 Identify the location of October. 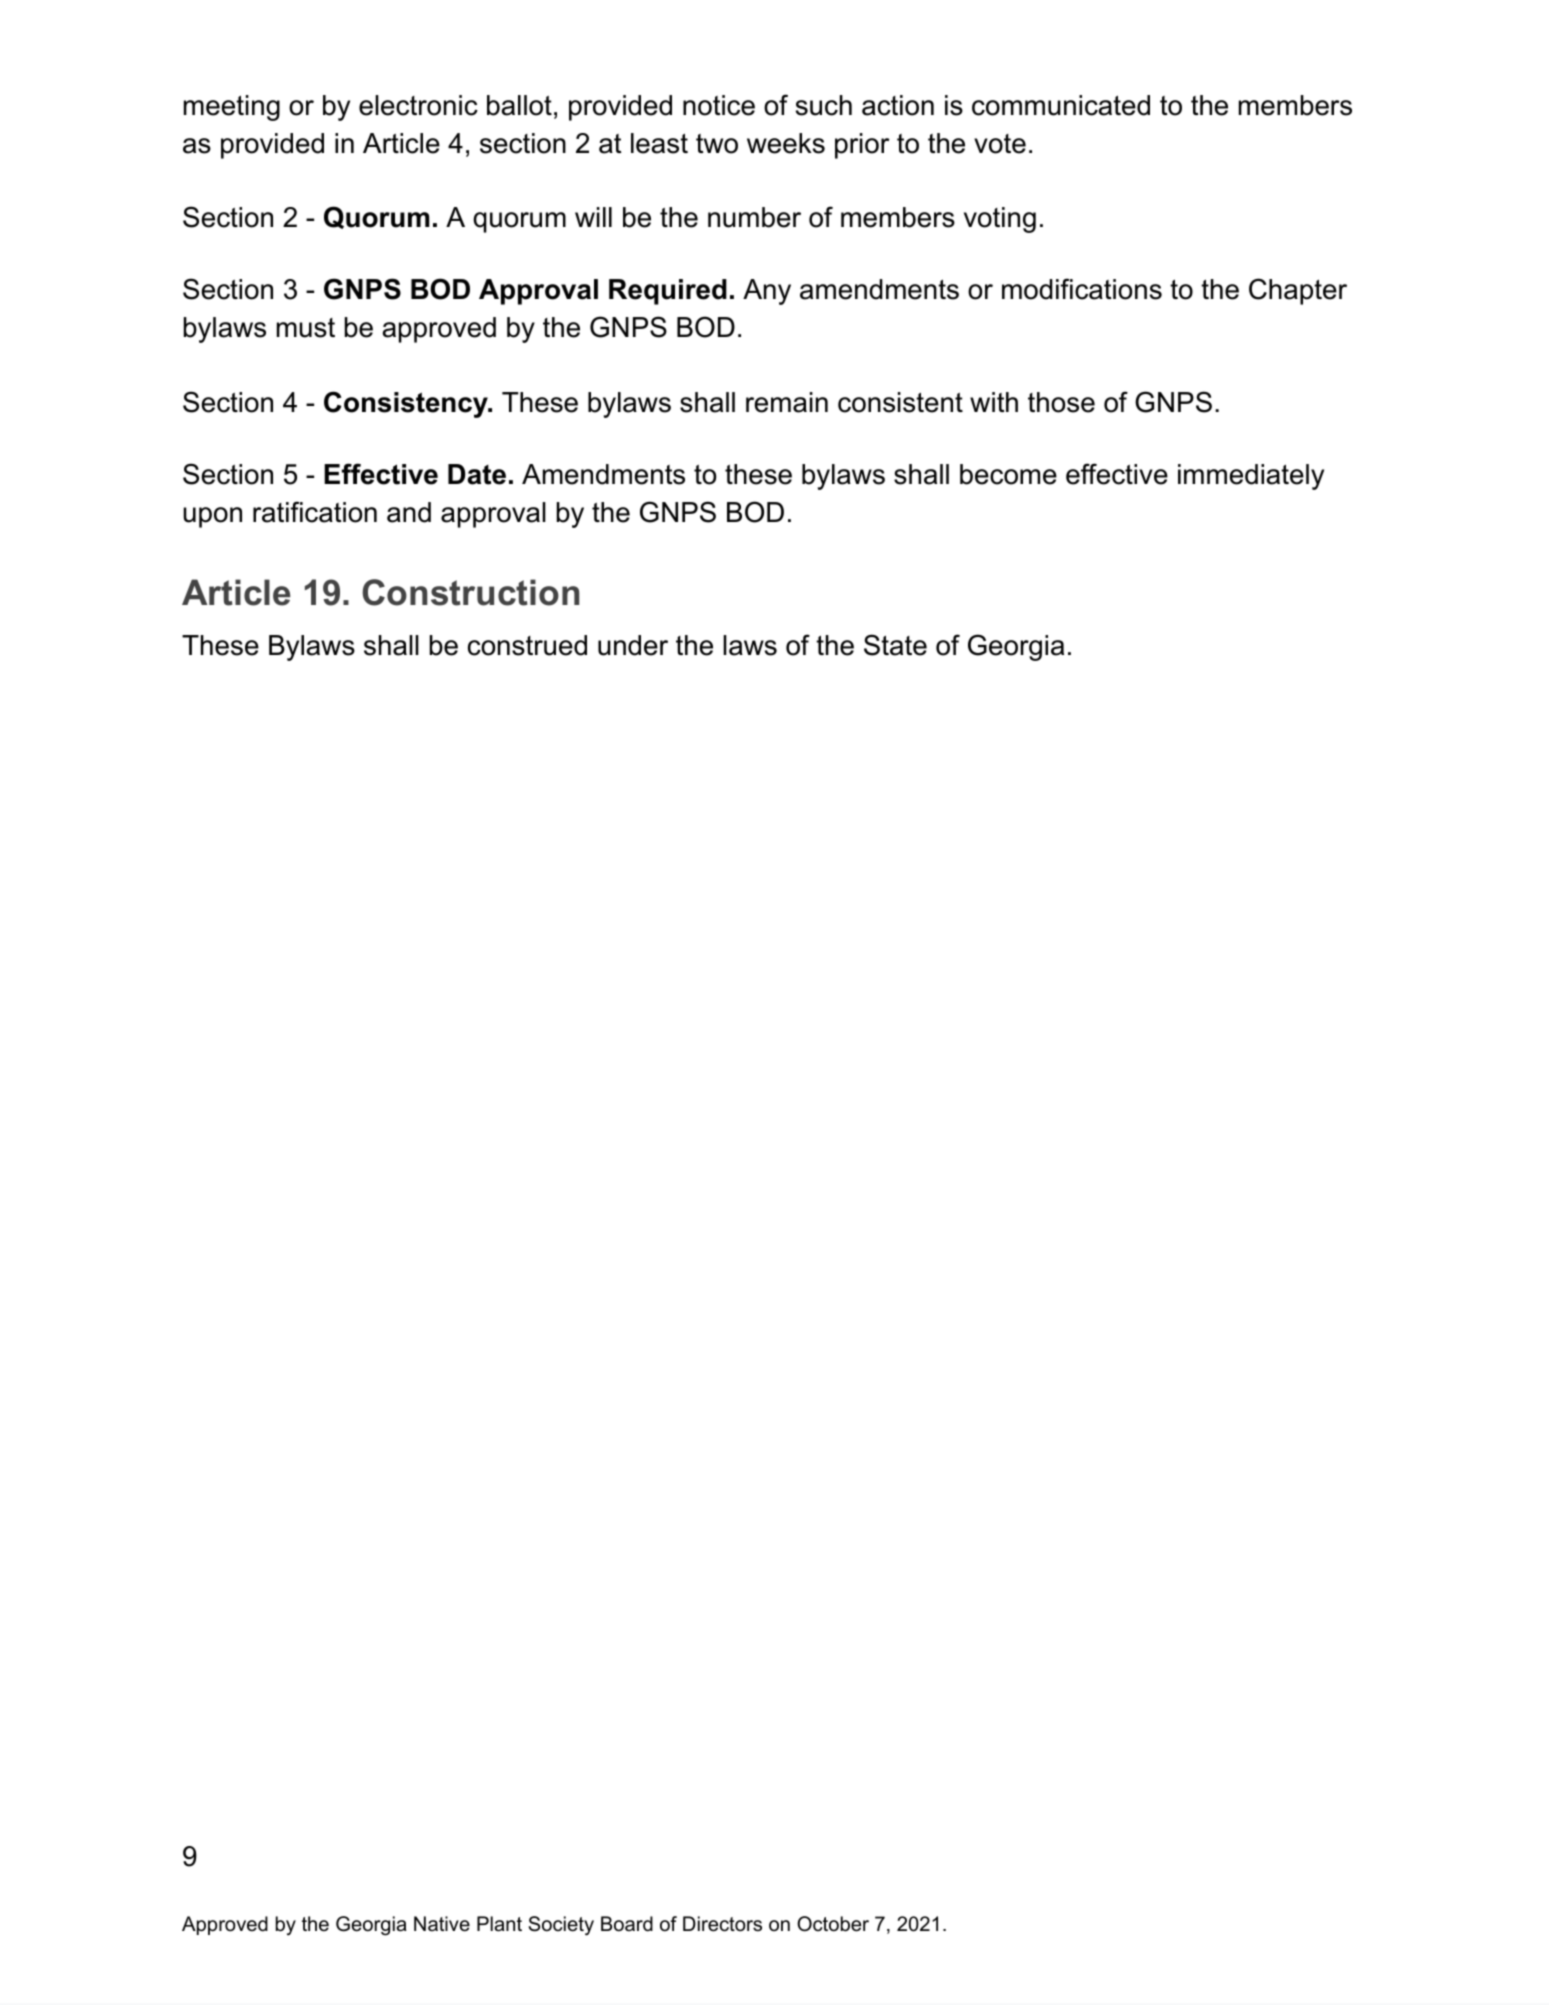
(833, 1924).
